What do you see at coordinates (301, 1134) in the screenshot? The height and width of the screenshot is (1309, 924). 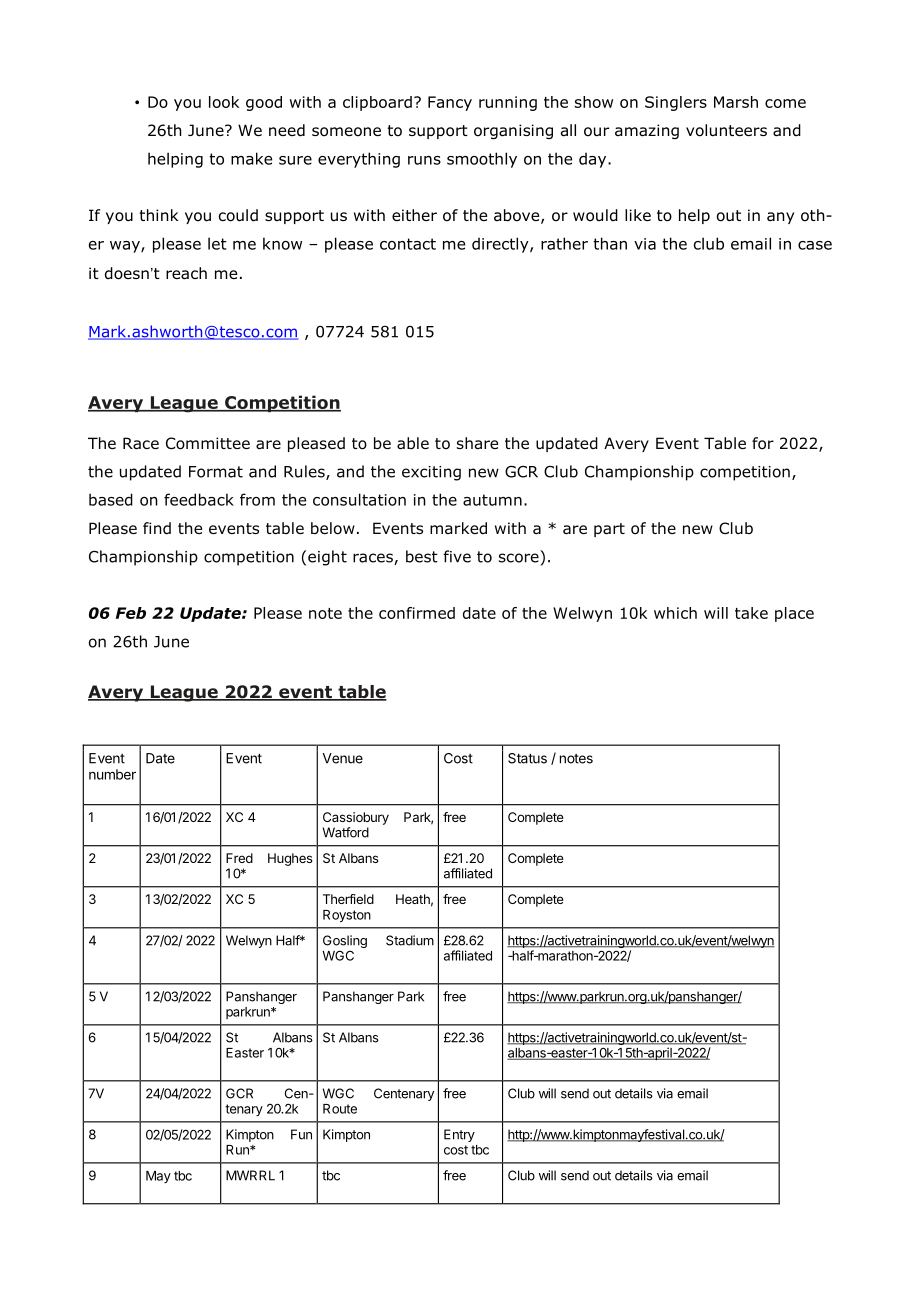 I see `Fun` at bounding box center [301, 1134].
